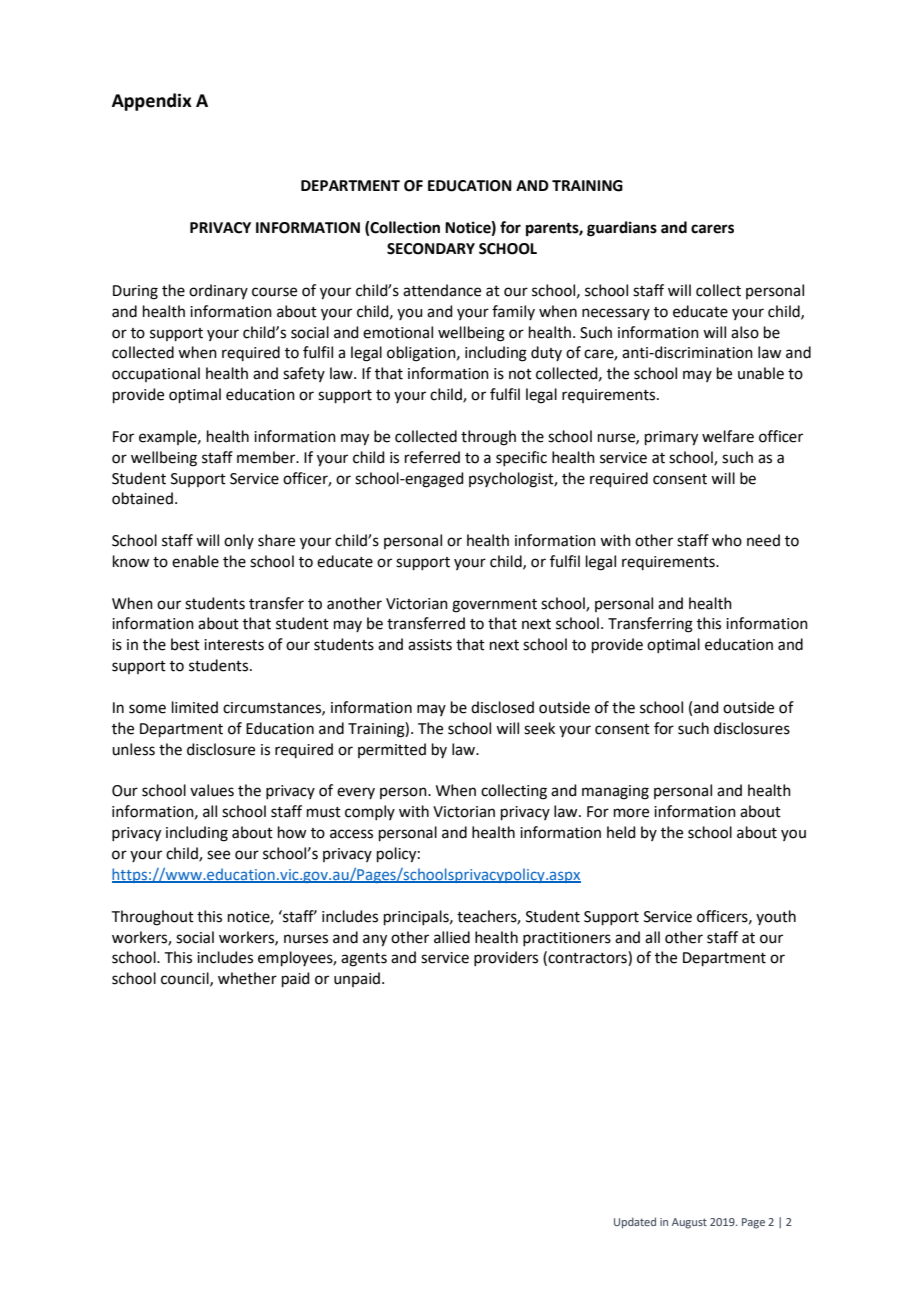 This screenshot has height=1308, width=924. Describe the element at coordinates (247, 978) in the screenshot. I see `whether` at that location.
